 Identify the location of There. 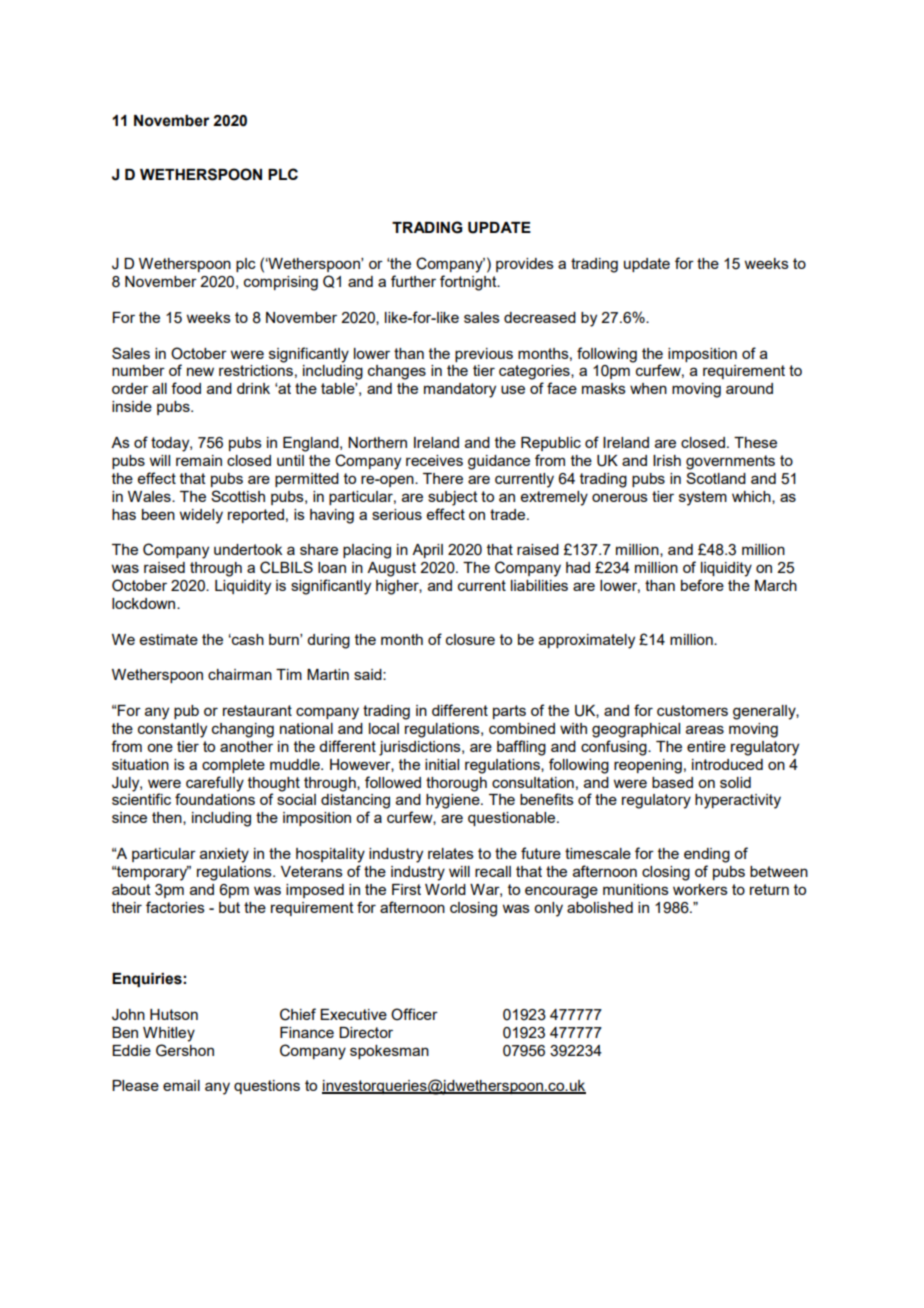
(443, 478).
